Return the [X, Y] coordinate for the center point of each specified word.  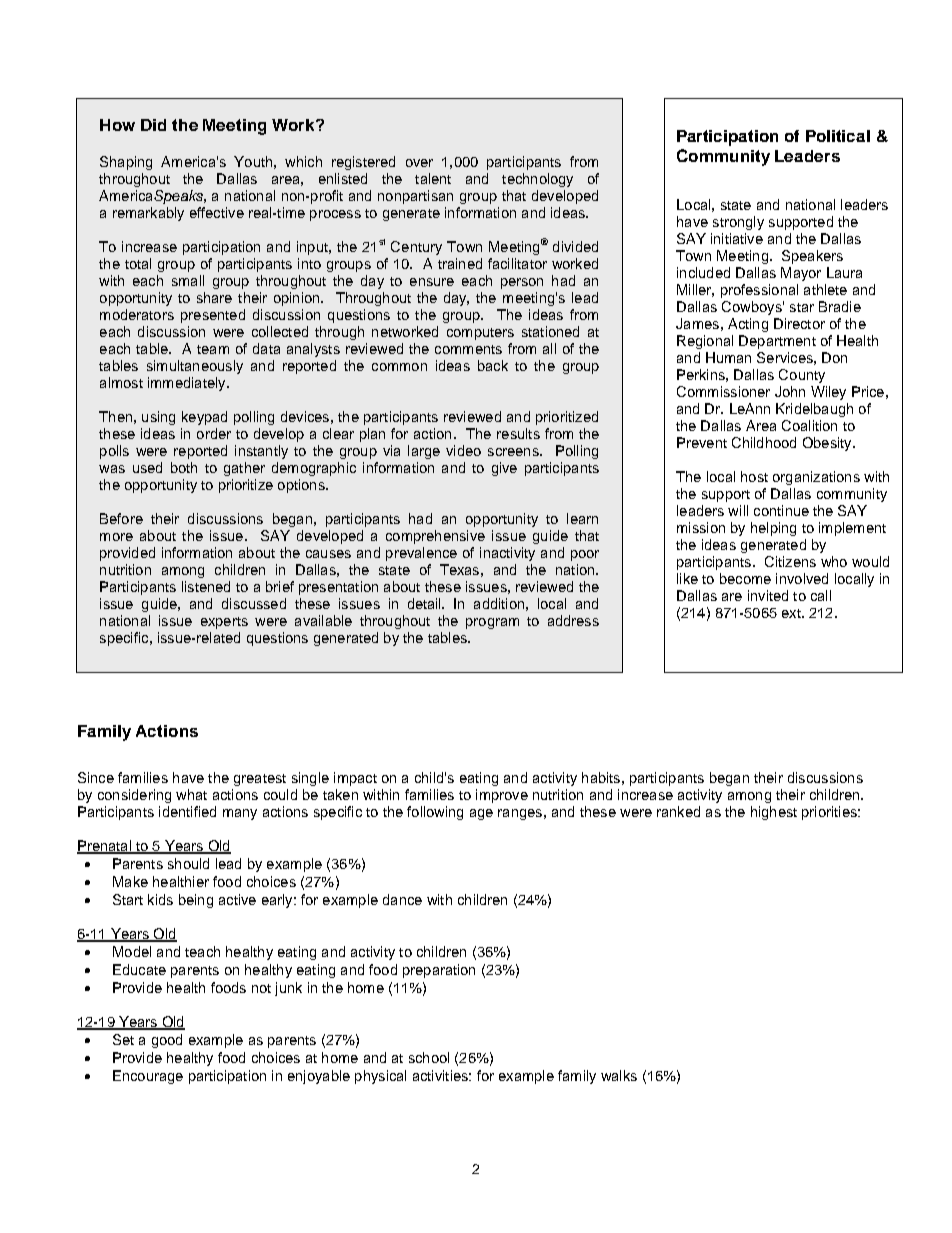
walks [619, 1075]
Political [838, 136]
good [167, 1041]
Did [153, 125]
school [429, 1057]
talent [433, 178]
